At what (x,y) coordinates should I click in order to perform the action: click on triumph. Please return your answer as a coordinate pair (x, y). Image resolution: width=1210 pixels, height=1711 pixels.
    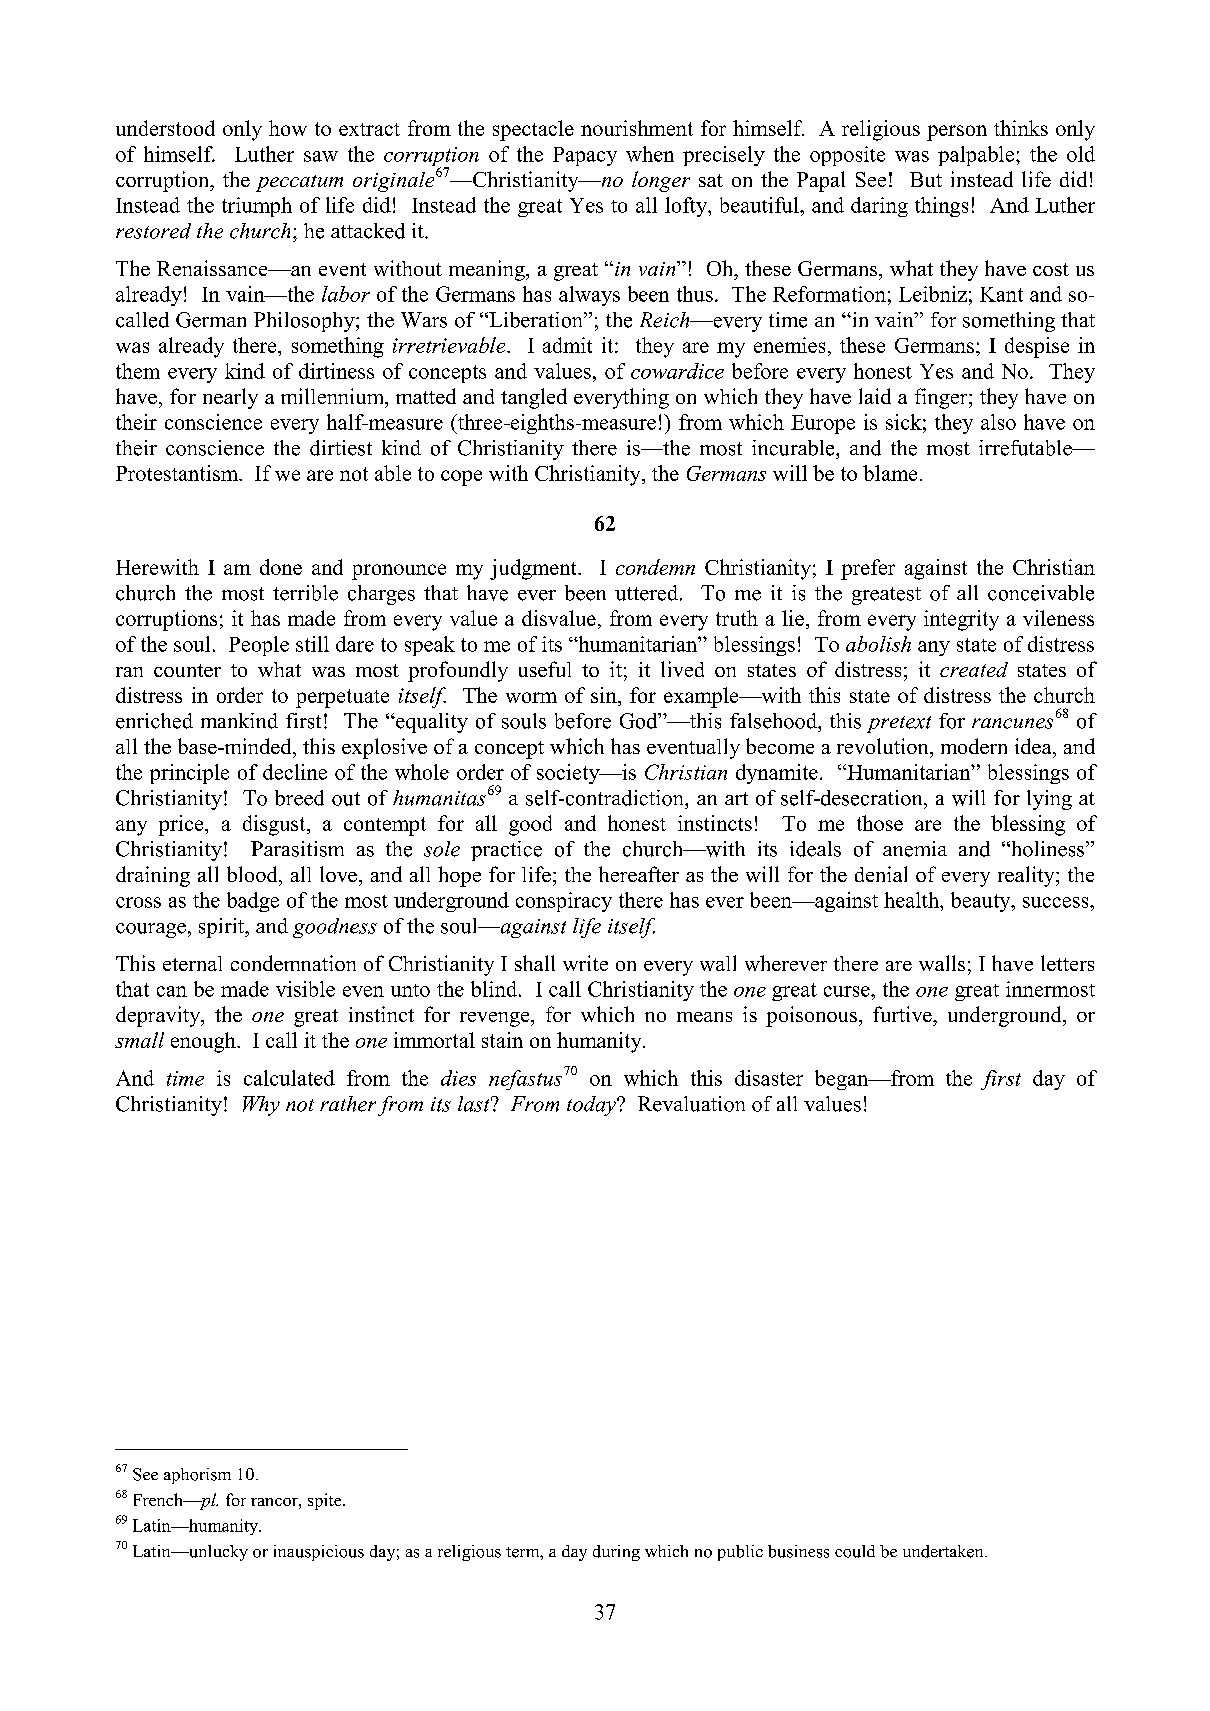
    Looking at the image, I should click on (257, 207).
